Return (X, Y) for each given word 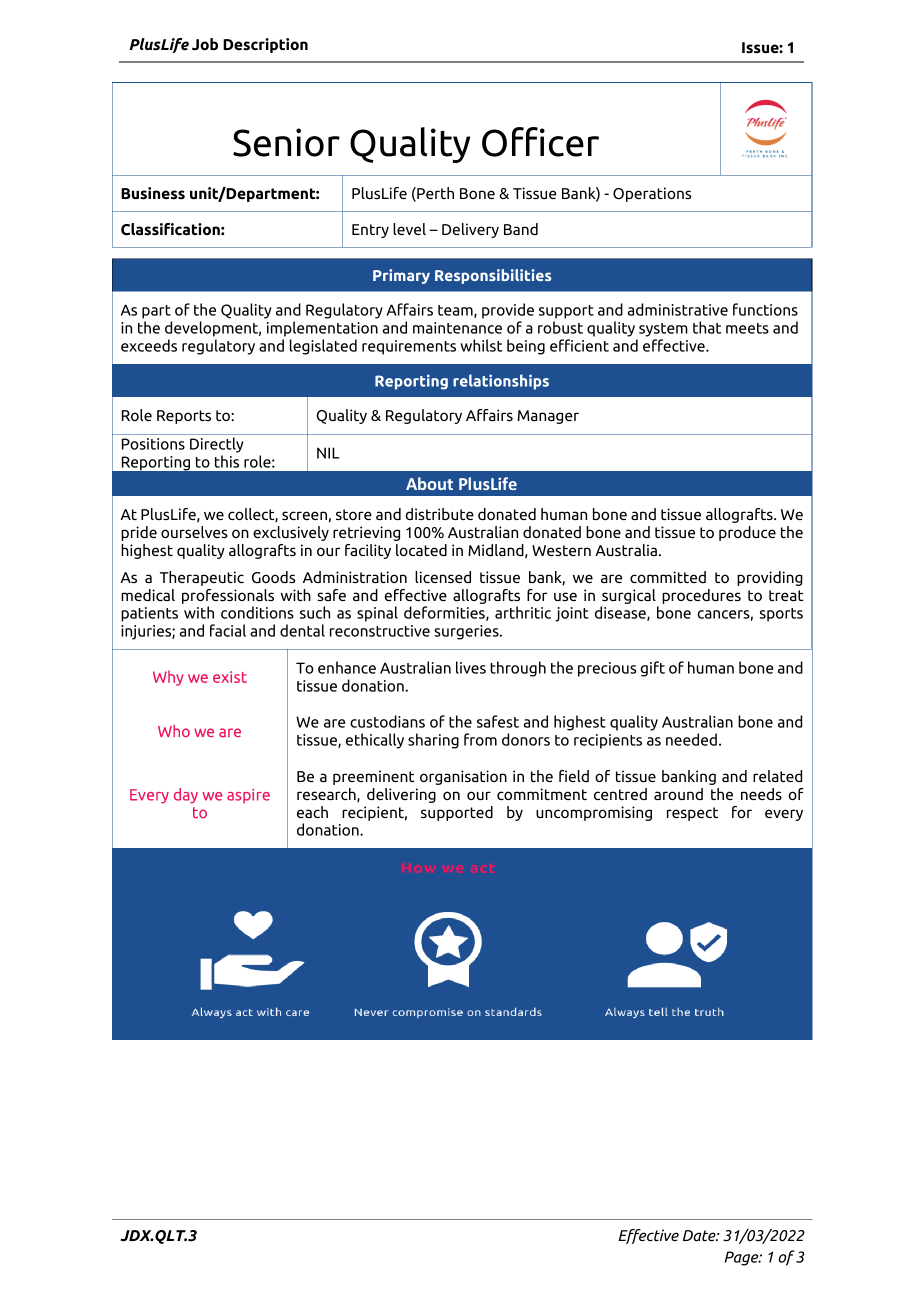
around (678, 794)
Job (205, 44)
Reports (184, 417)
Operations (652, 194)
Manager (548, 417)
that (707, 327)
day (186, 796)
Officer (540, 142)
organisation (463, 777)
